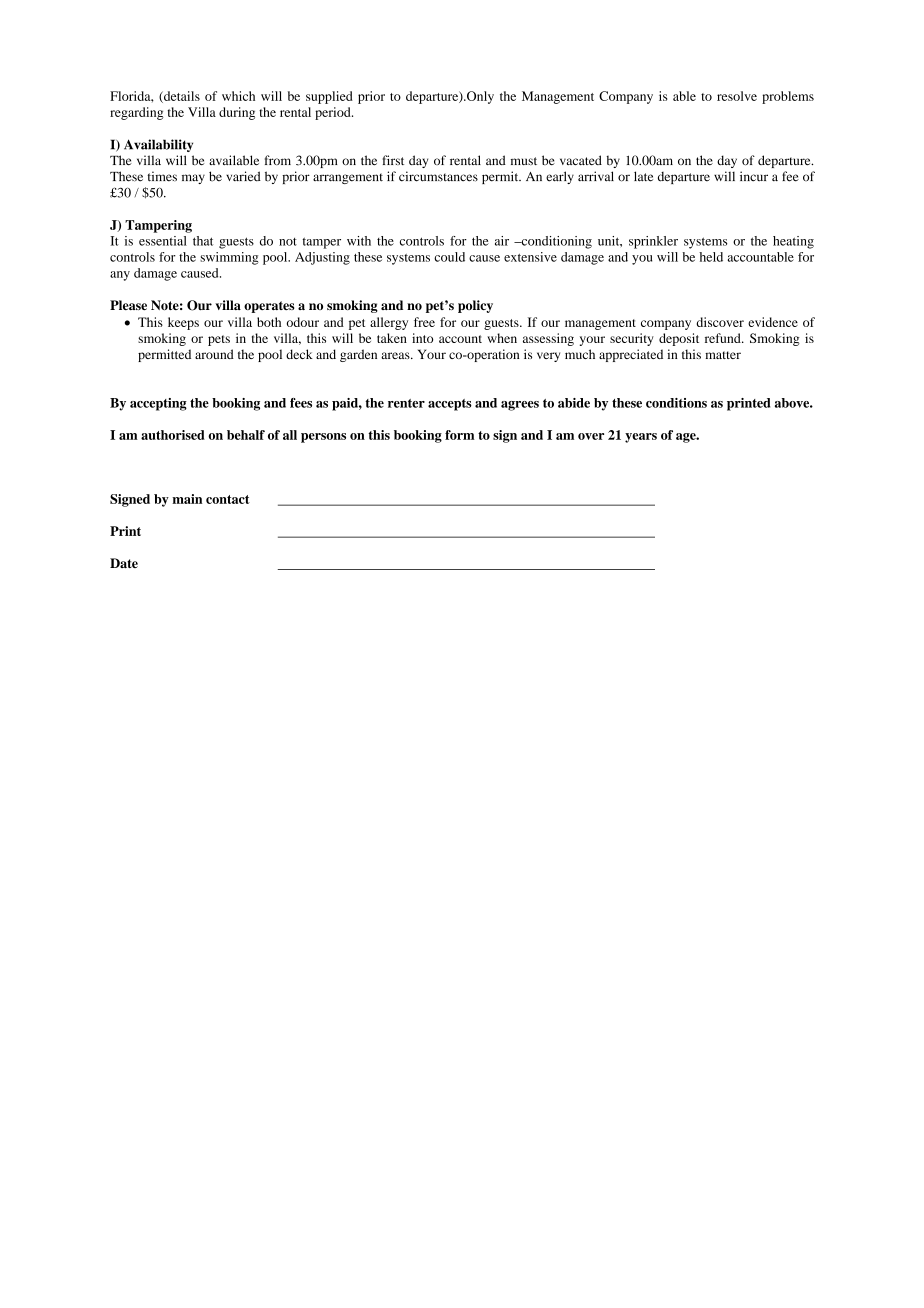  What do you see at coordinates (724, 338) in the screenshot?
I see `refund` at bounding box center [724, 338].
